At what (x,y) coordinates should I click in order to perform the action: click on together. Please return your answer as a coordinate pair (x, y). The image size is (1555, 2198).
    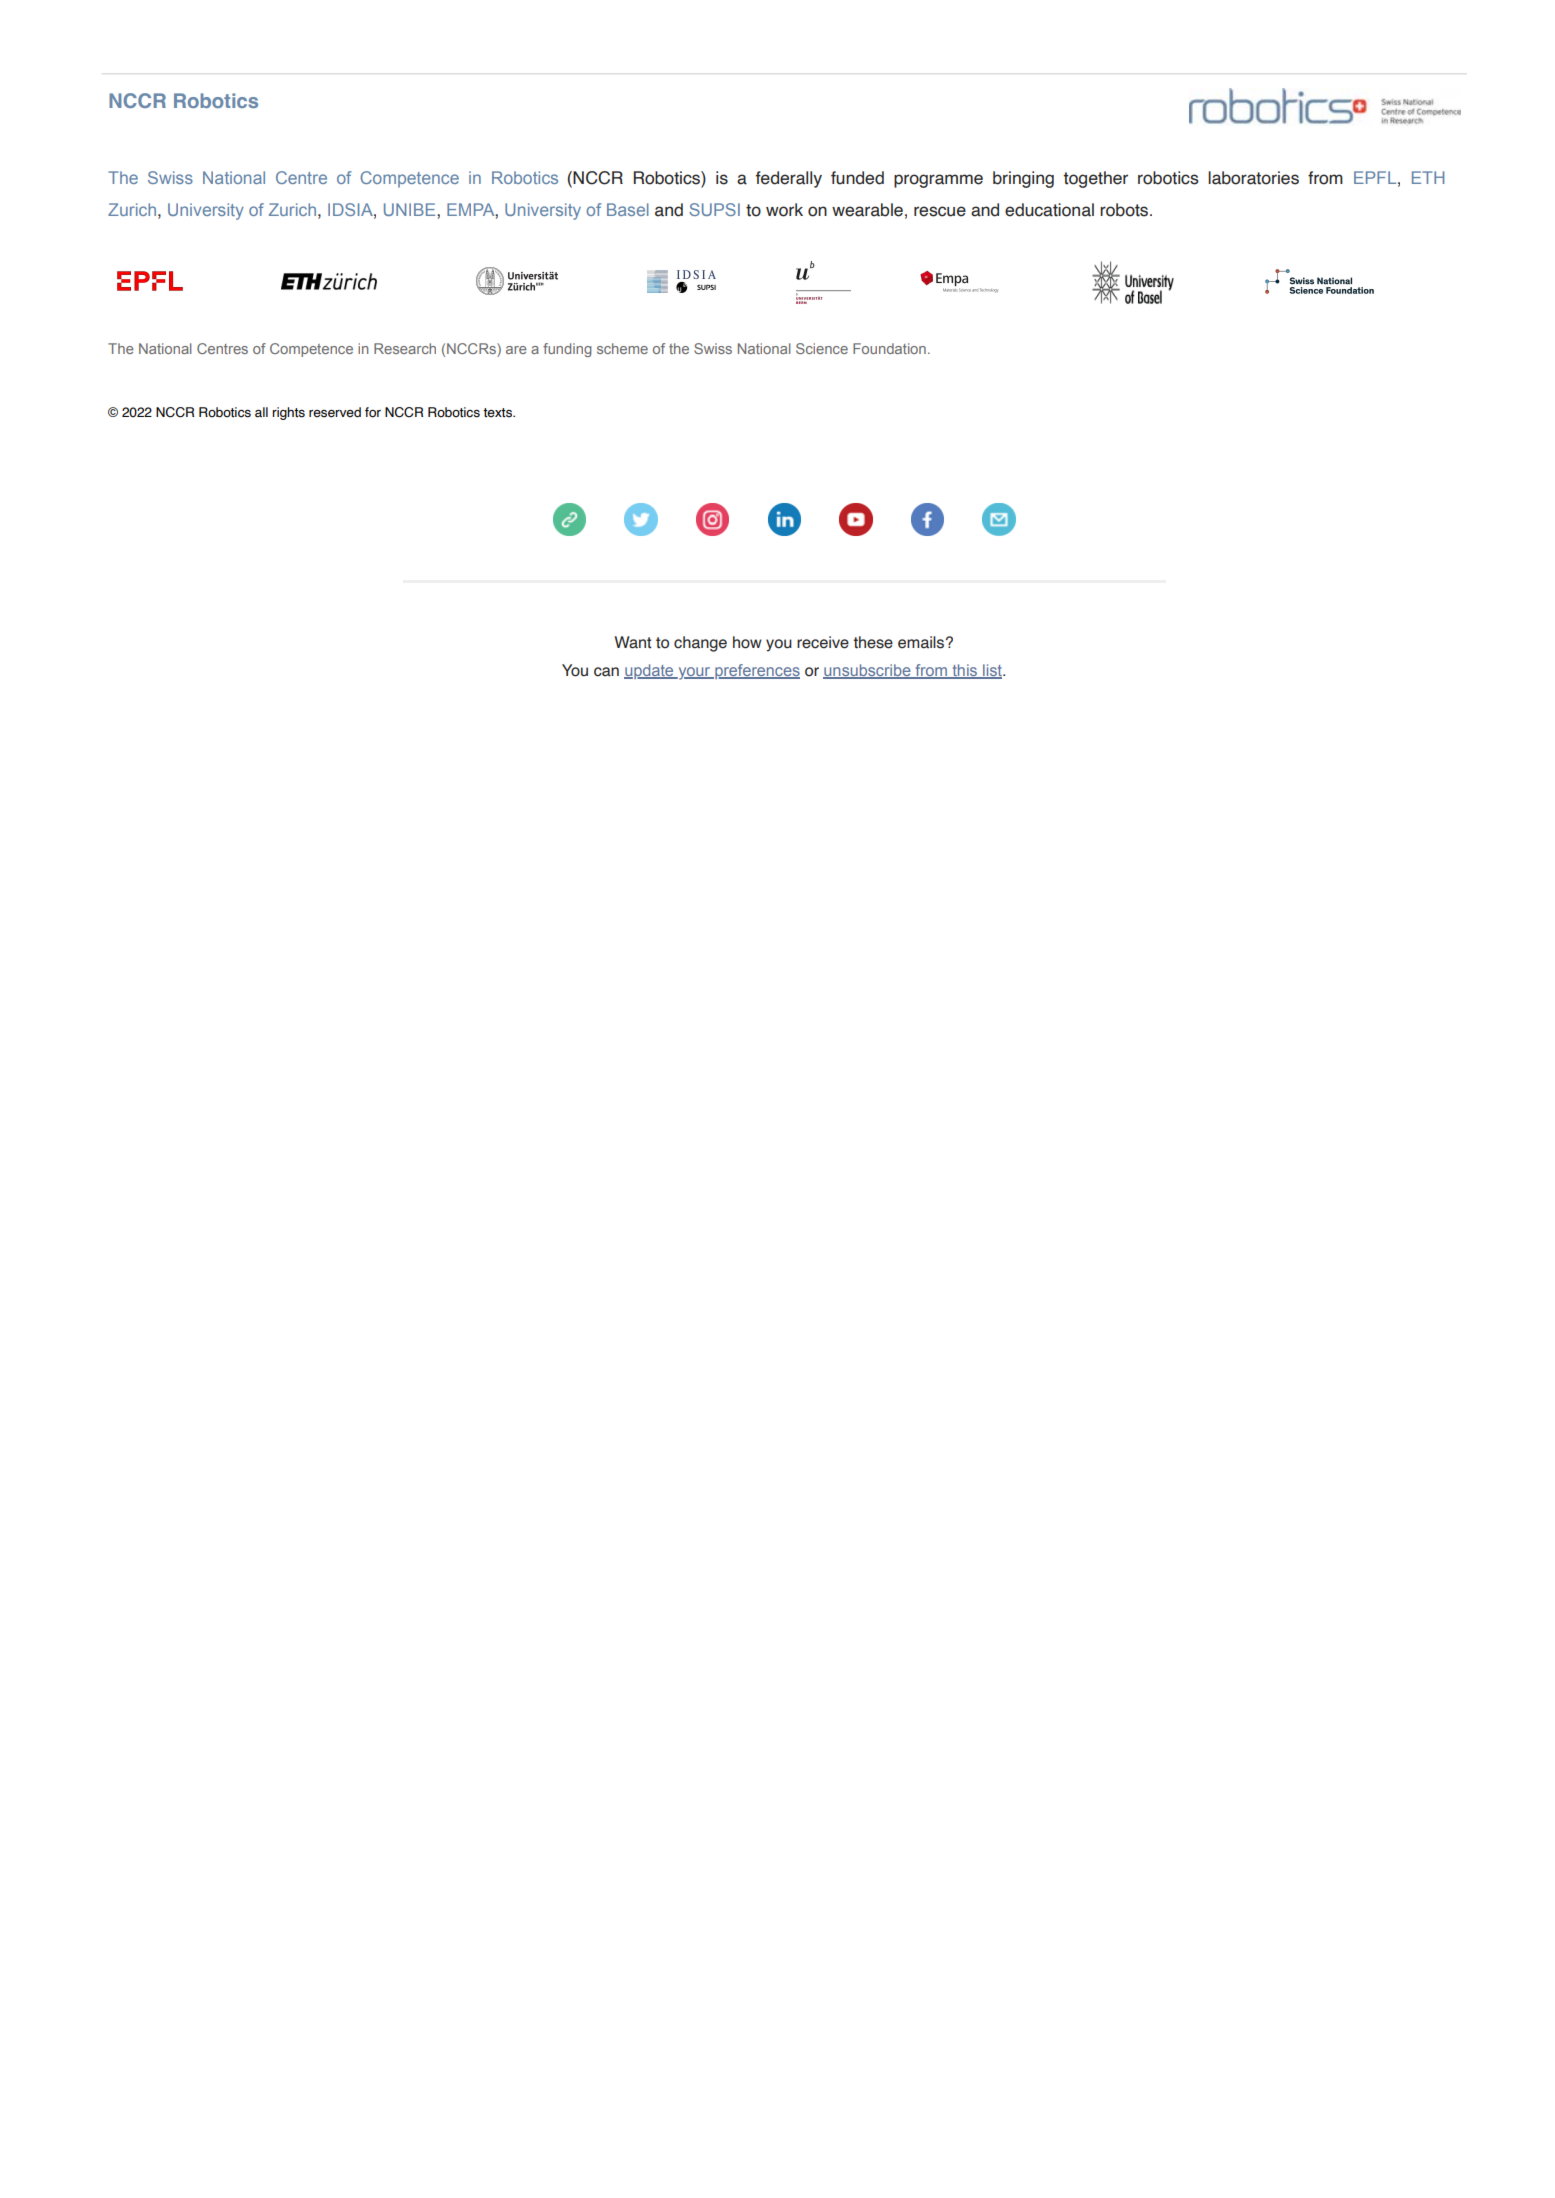
    Looking at the image, I should click on (1095, 179).
